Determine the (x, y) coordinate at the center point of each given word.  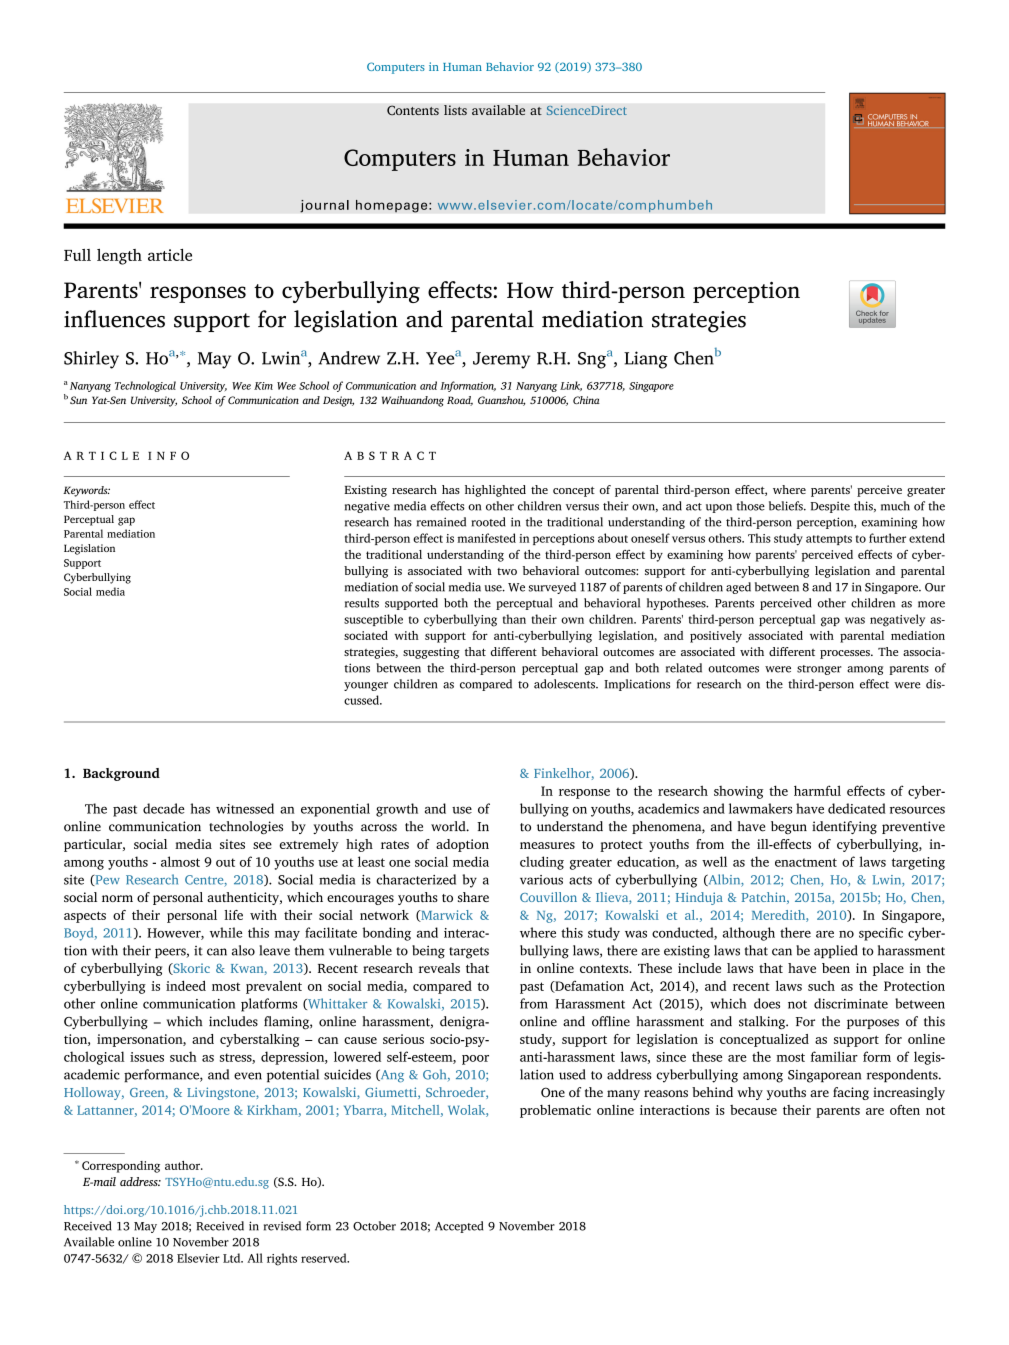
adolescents (566, 684)
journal (324, 206)
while (226, 932)
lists (455, 110)
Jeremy (501, 360)
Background (121, 774)
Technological (145, 386)
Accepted (459, 1227)
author (183, 1165)
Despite (830, 507)
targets (469, 953)
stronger (819, 670)
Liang (646, 360)
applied (836, 951)
